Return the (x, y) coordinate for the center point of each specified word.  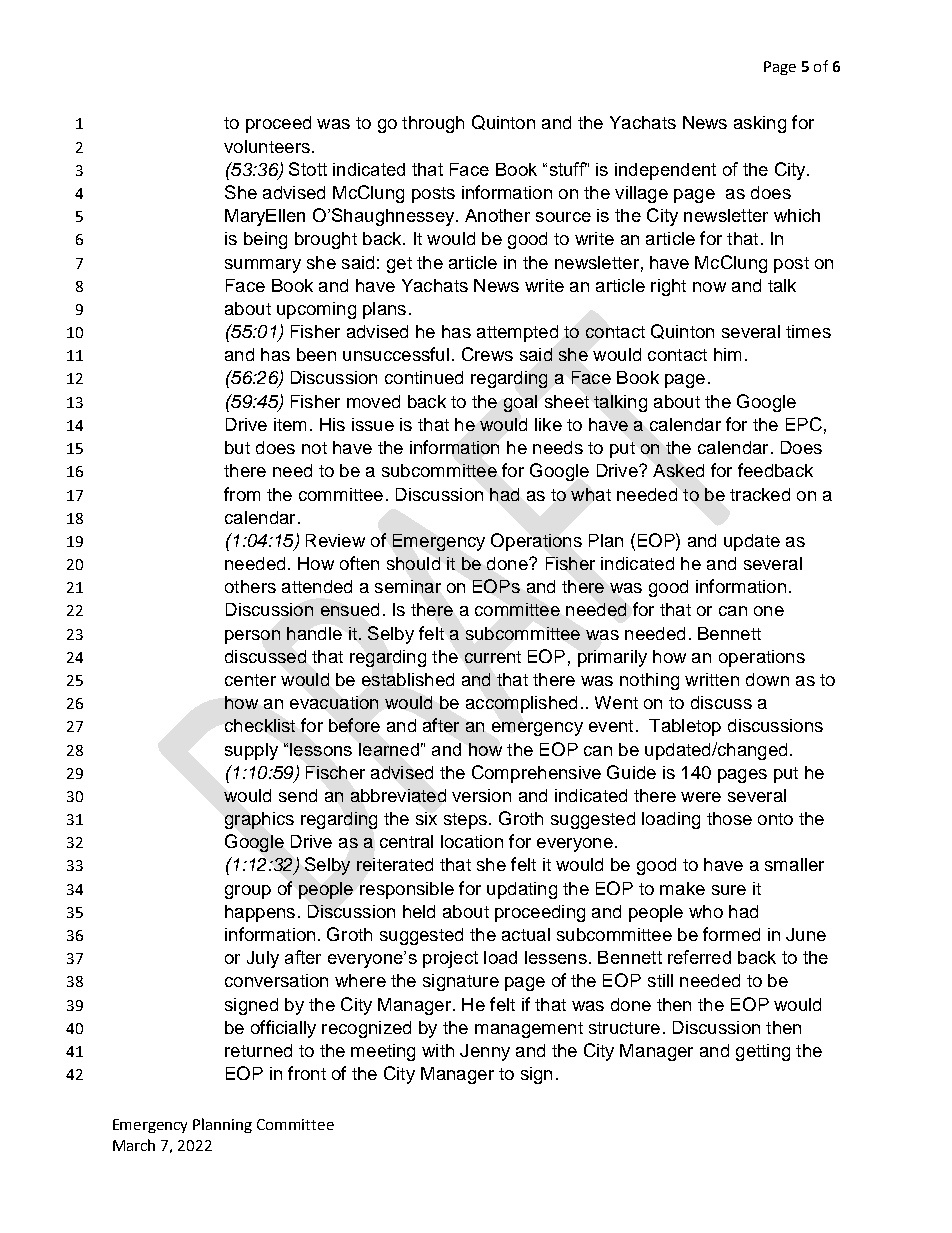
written (712, 679)
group (248, 892)
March (134, 1145)
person (252, 637)
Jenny (485, 1052)
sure (729, 890)
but (237, 447)
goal (520, 403)
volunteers (267, 146)
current (493, 657)
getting (763, 1052)
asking (760, 124)
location (472, 841)
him (727, 354)
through (433, 124)
